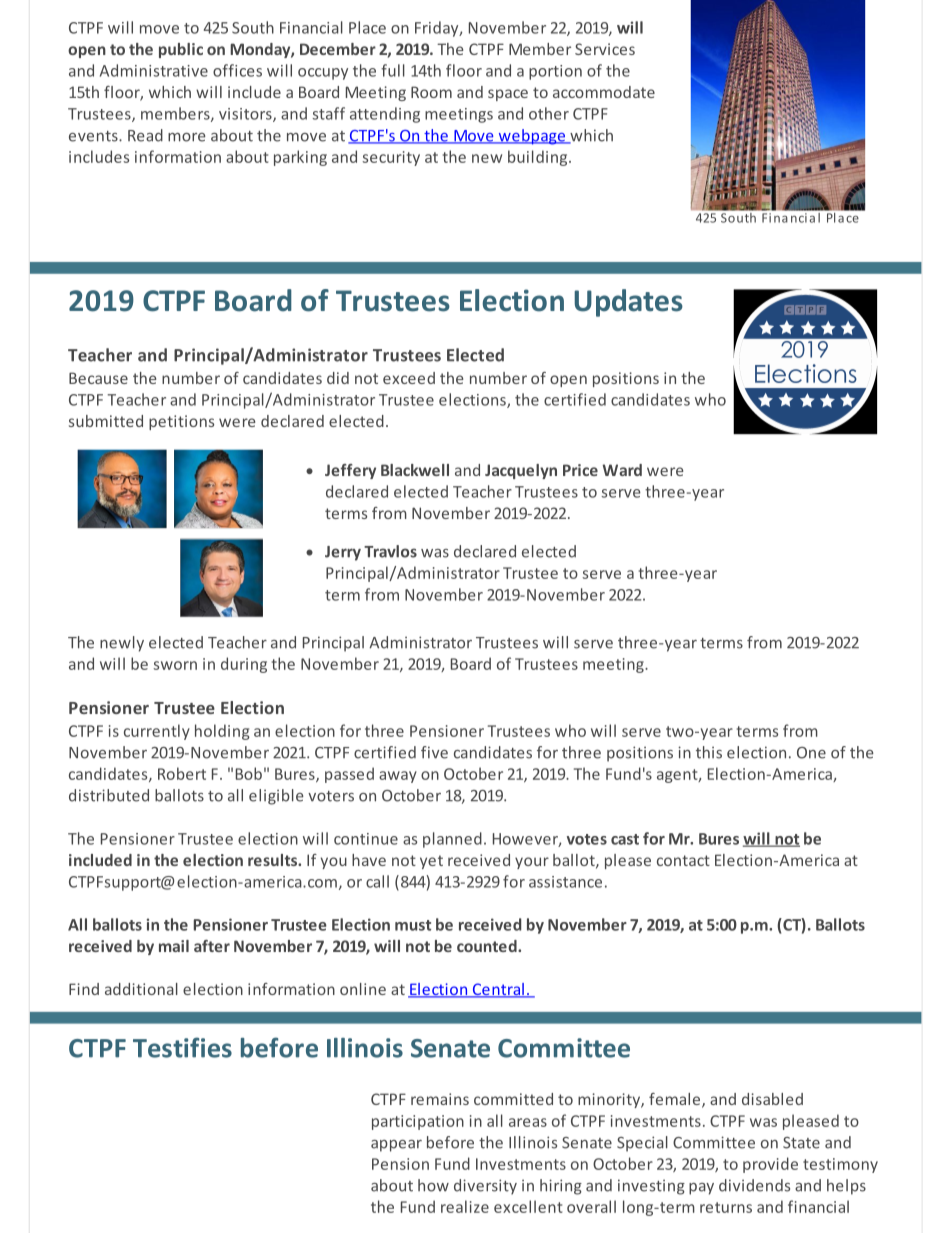  I want to click on this, so click(709, 752).
